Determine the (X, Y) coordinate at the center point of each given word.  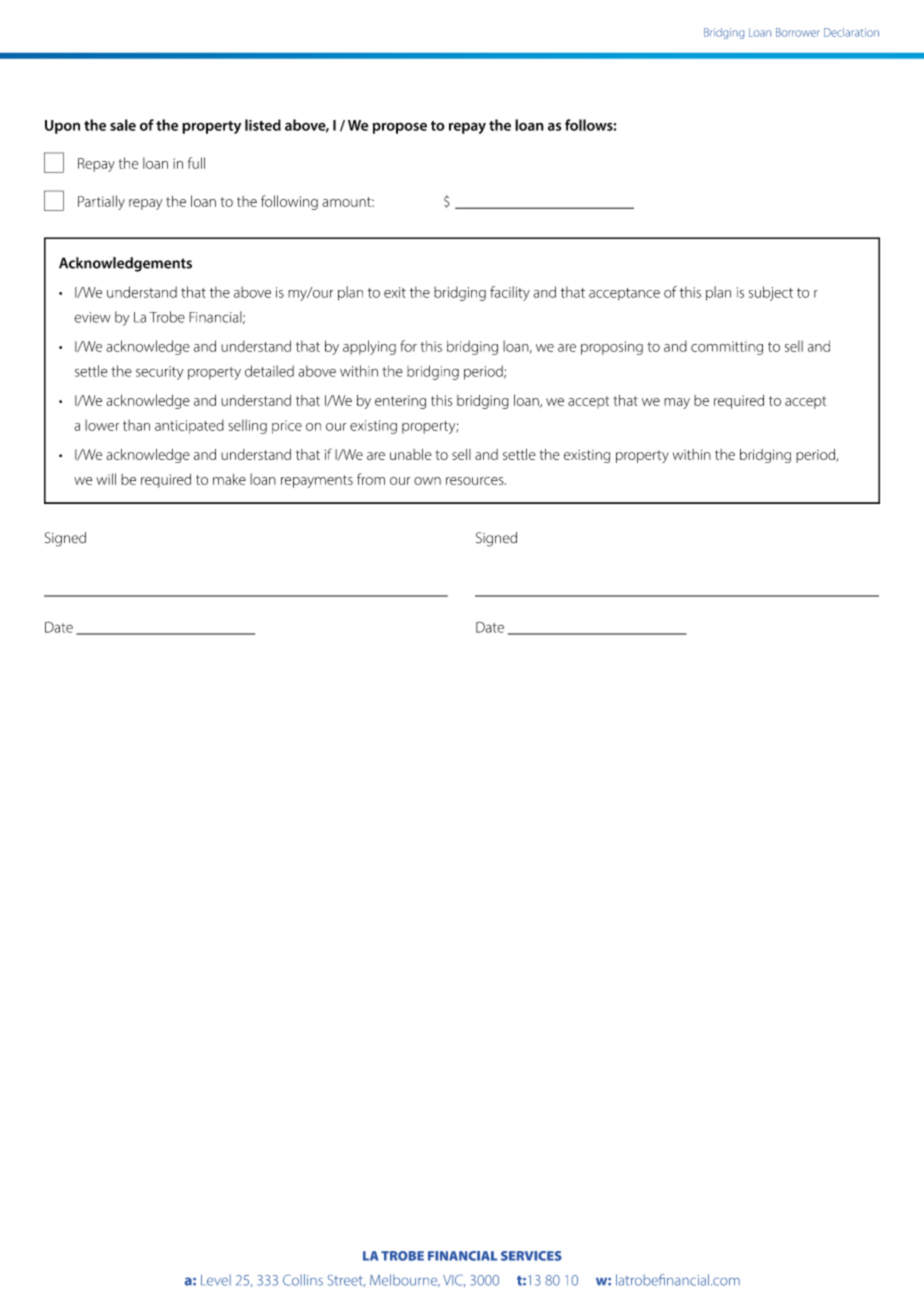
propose (399, 128)
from (371, 479)
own (427, 481)
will (106, 479)
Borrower (798, 32)
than (136, 425)
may (677, 403)
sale (123, 125)
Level (216, 1280)
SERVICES (531, 1256)
